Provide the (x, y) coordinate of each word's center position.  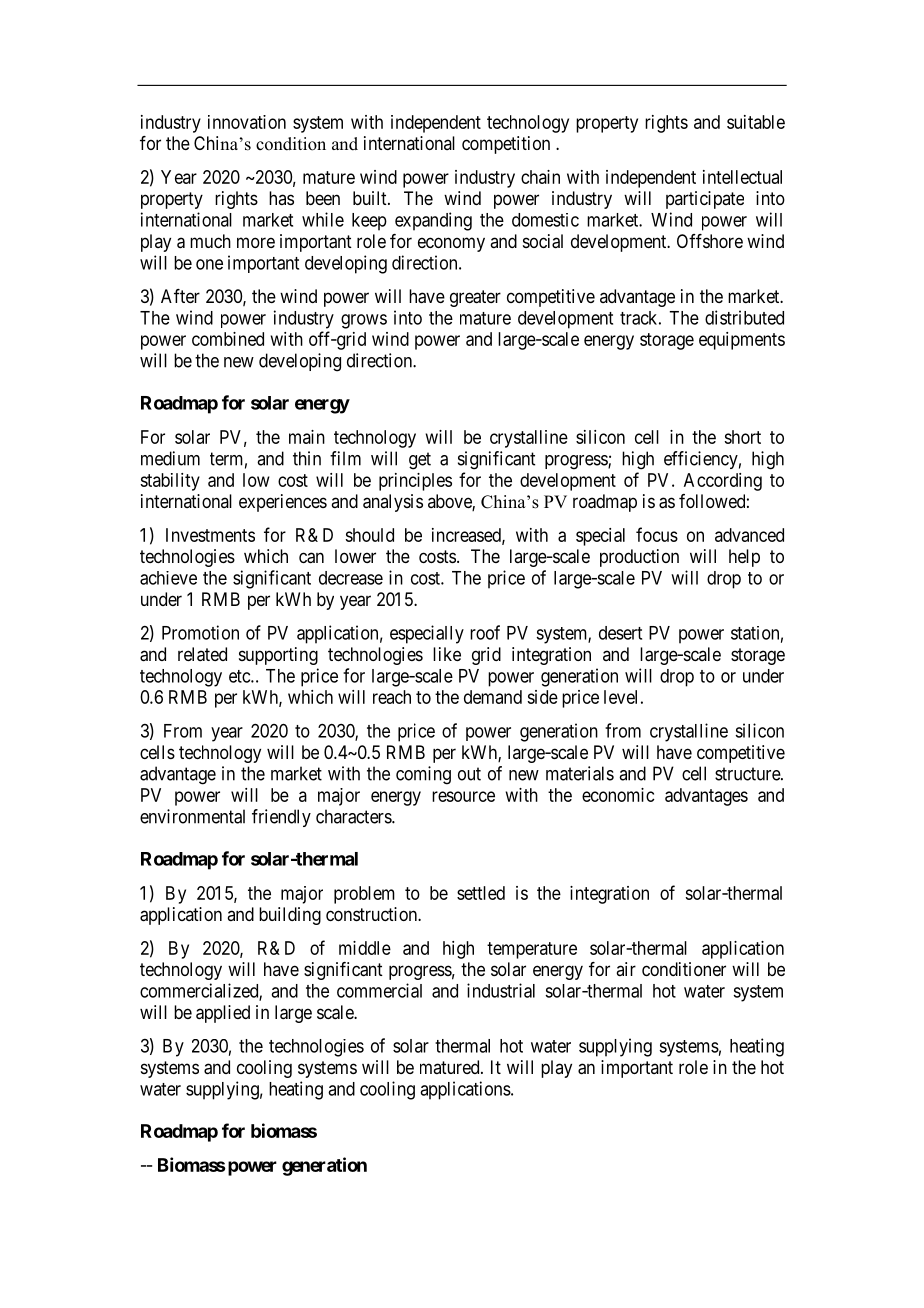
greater (475, 298)
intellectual (742, 177)
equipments (742, 341)
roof (485, 632)
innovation (247, 122)
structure (748, 774)
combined (228, 339)
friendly (281, 818)
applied (223, 1014)
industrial (501, 990)
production (639, 558)
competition (506, 145)
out (469, 774)
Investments (210, 535)
